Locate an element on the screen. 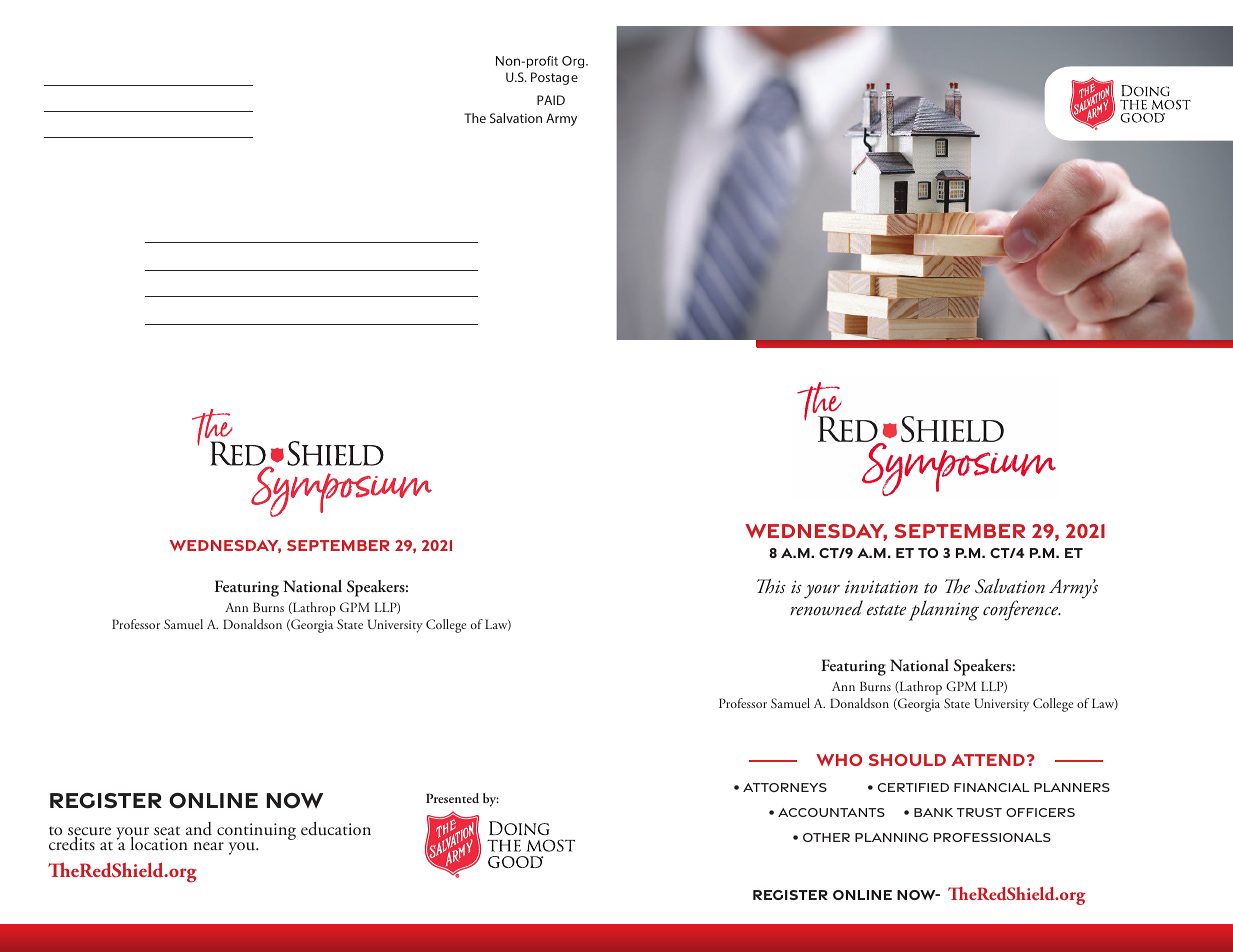 The width and height of the screenshot is (1233, 952). Postage is located at coordinates (554, 78).
